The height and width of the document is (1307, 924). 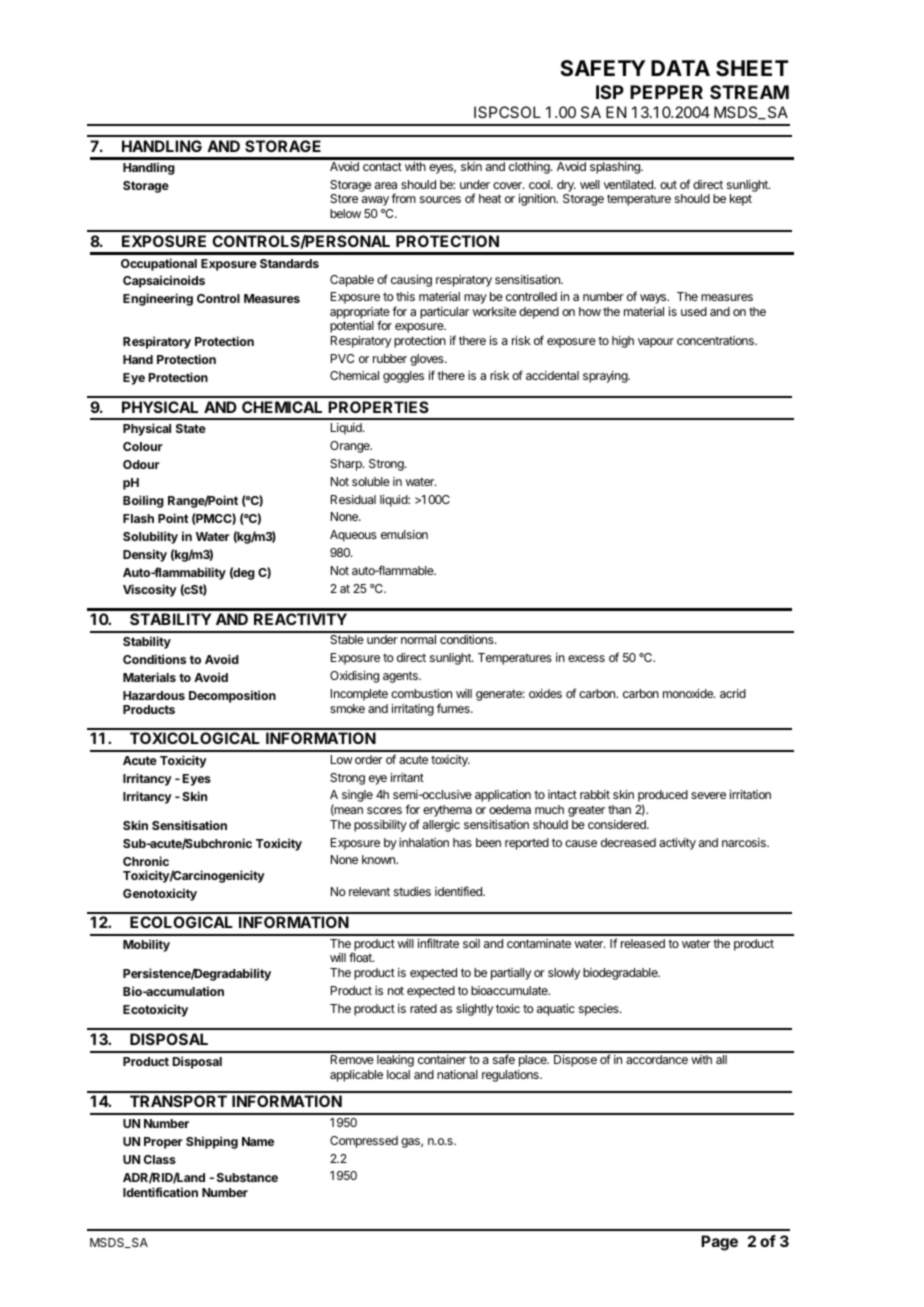 What do you see at coordinates (643, 943) in the document?
I see `released` at bounding box center [643, 943].
